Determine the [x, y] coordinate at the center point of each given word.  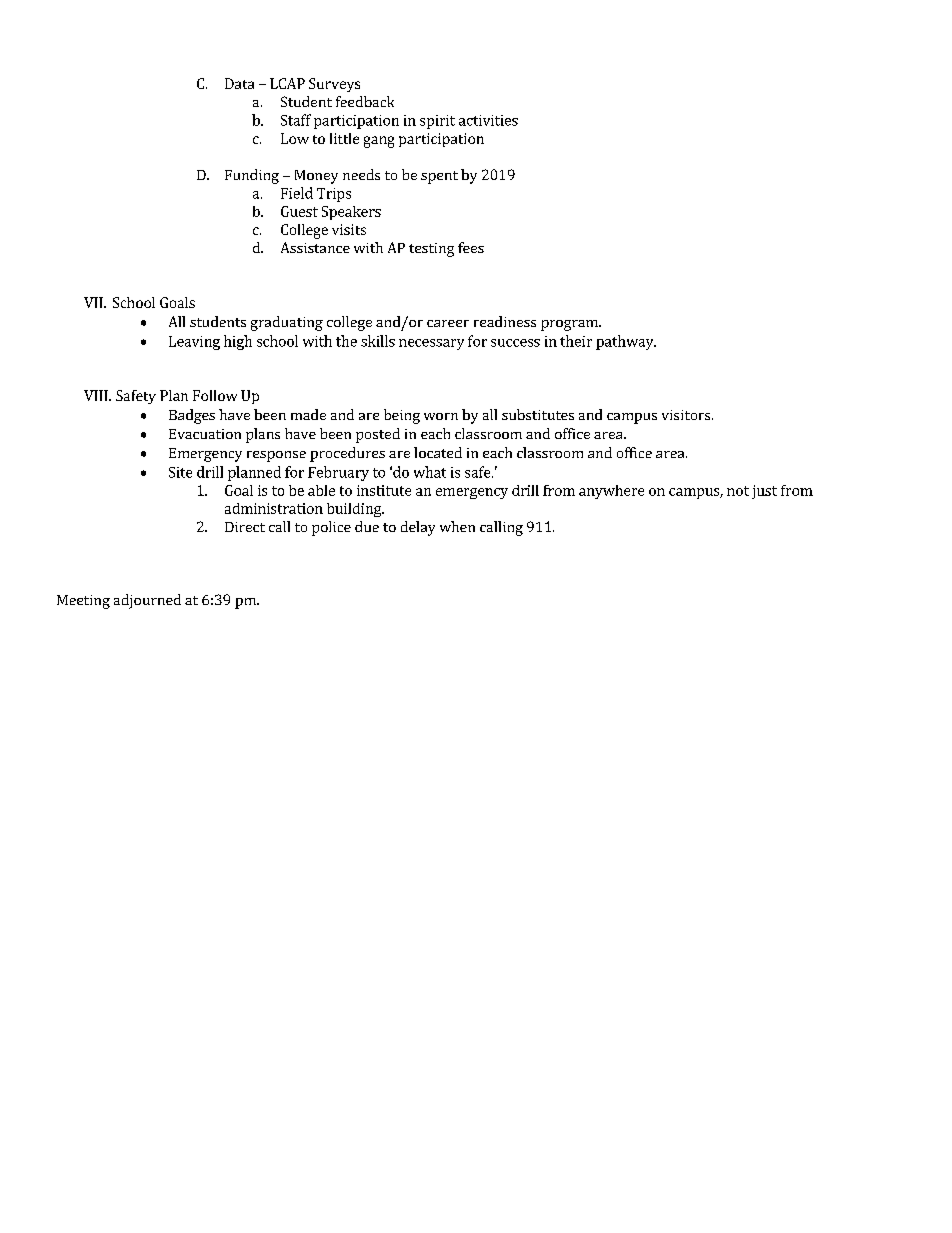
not [738, 491]
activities [488, 120]
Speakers [351, 213]
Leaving [194, 343]
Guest [299, 211]
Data [239, 83]
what [430, 472]
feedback [365, 101]
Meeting [83, 602]
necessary [431, 344]
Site [180, 472]
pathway [626, 342]
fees [471, 247]
